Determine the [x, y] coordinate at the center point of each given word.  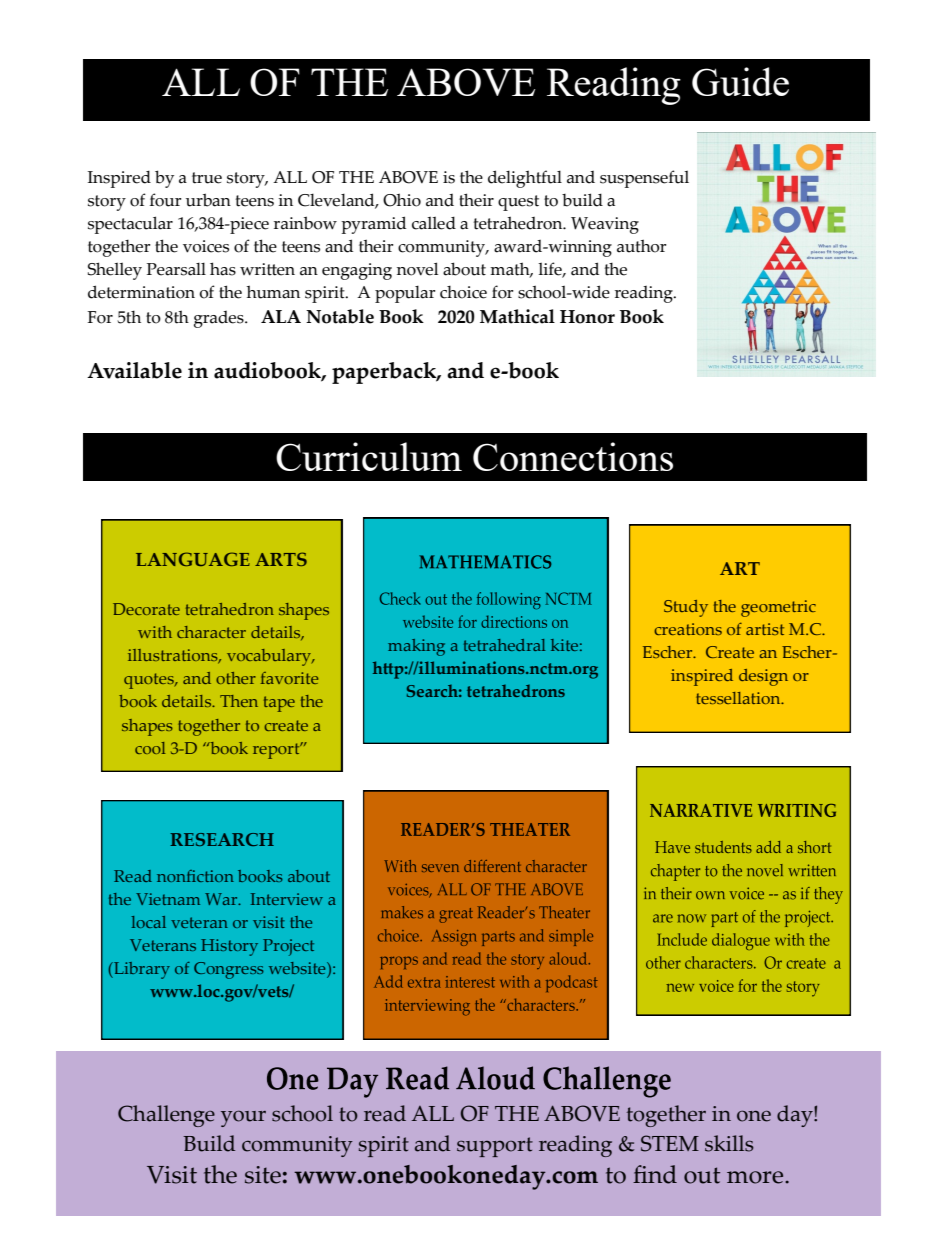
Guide [740, 81]
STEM [670, 1143]
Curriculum [369, 456]
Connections [573, 456]
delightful [525, 179]
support [495, 1147]
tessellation [739, 698]
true [207, 178]
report [277, 750]
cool [150, 748]
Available [134, 370]
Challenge [166, 1116]
